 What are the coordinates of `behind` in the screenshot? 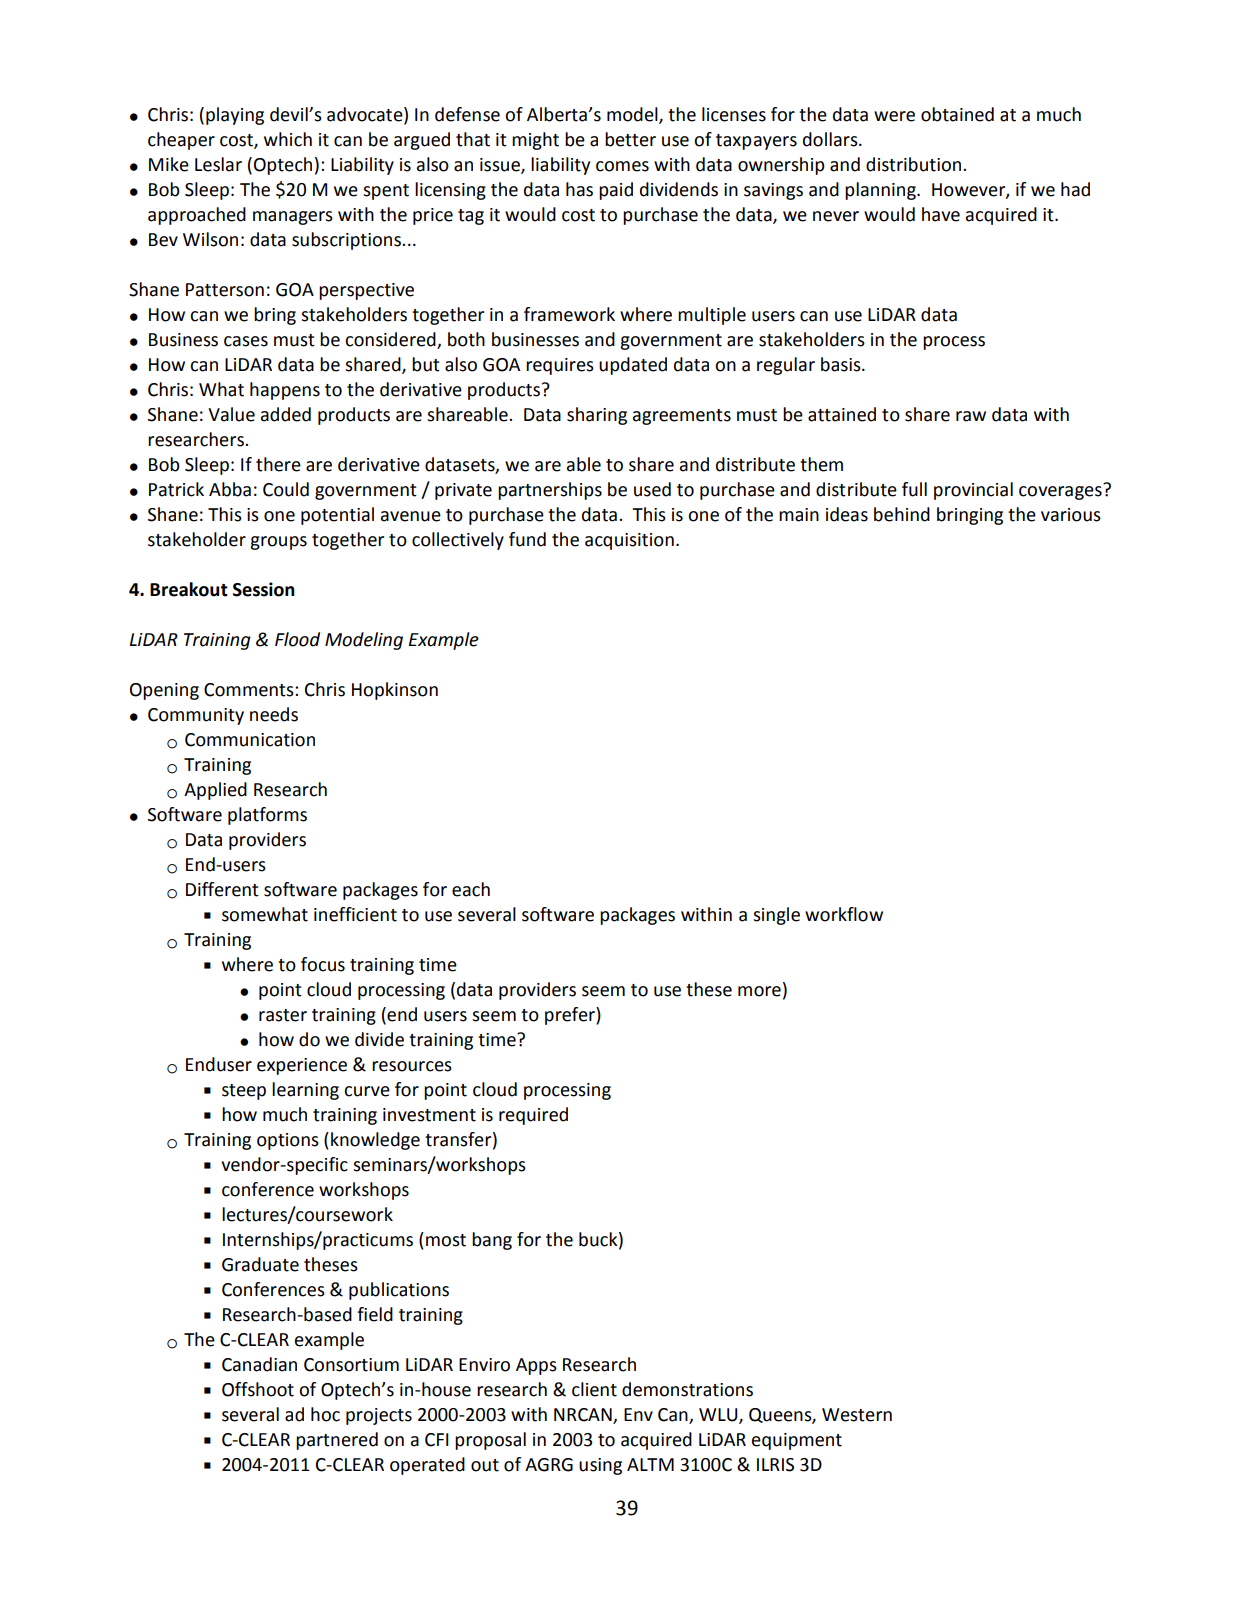 It's located at (902, 514).
